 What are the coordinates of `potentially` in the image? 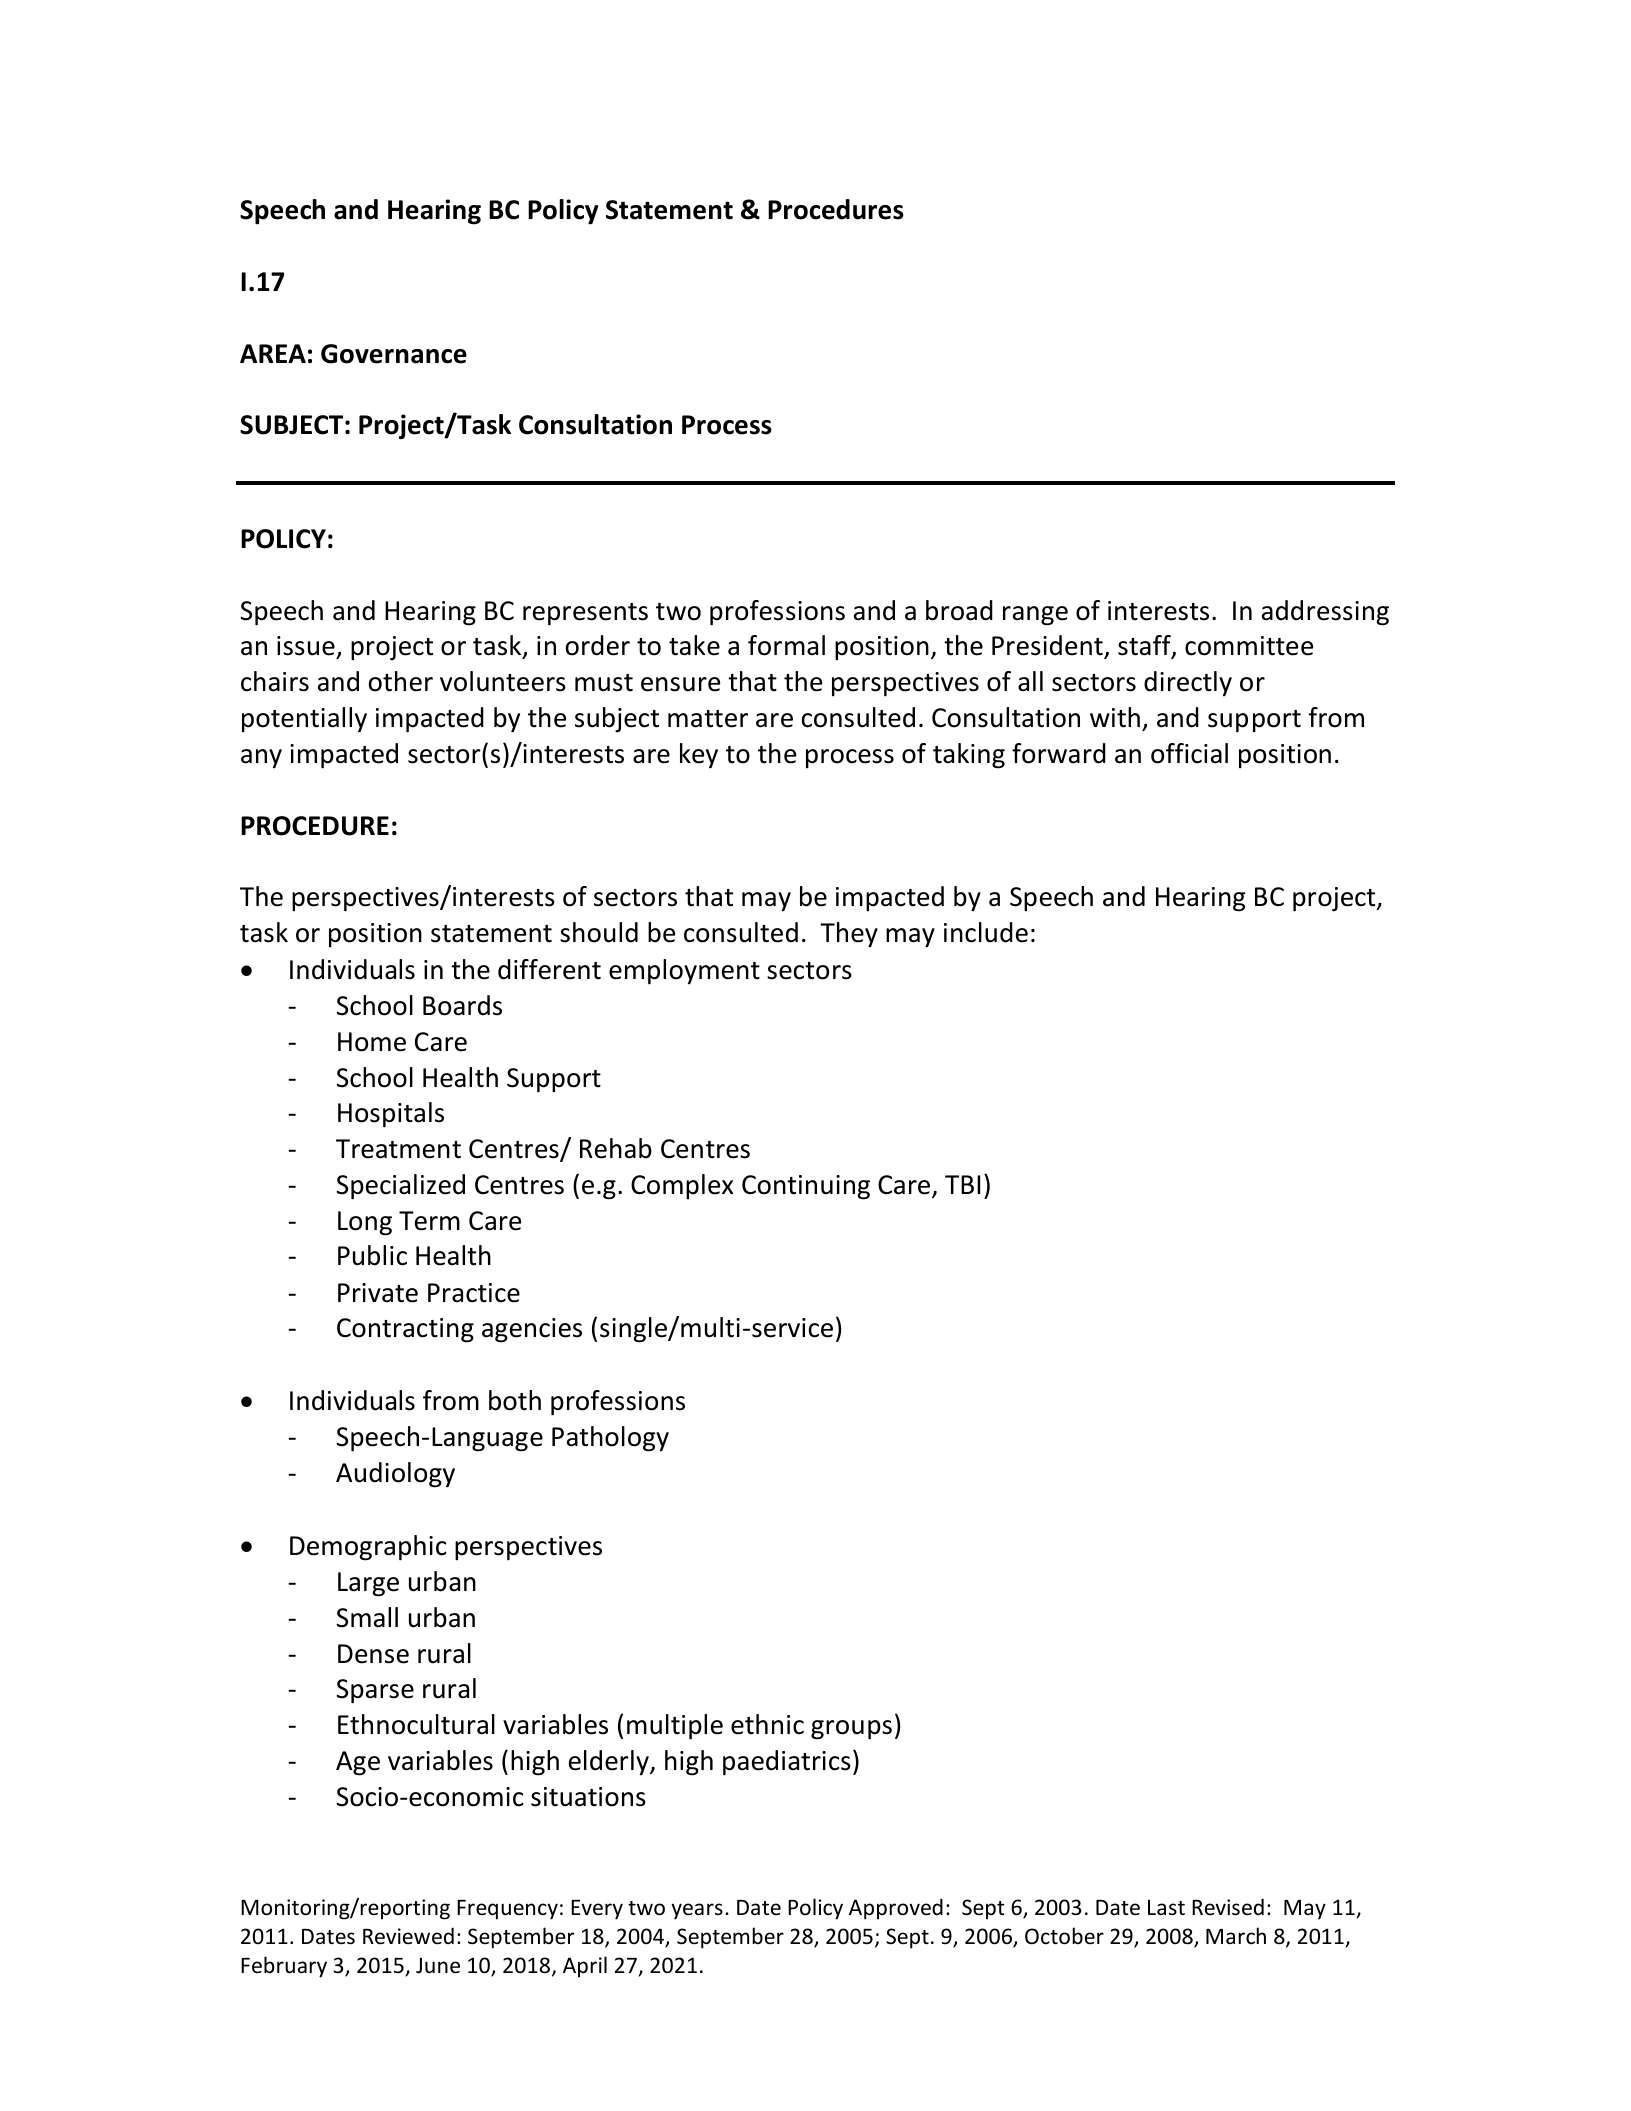 It's located at (304, 719).
